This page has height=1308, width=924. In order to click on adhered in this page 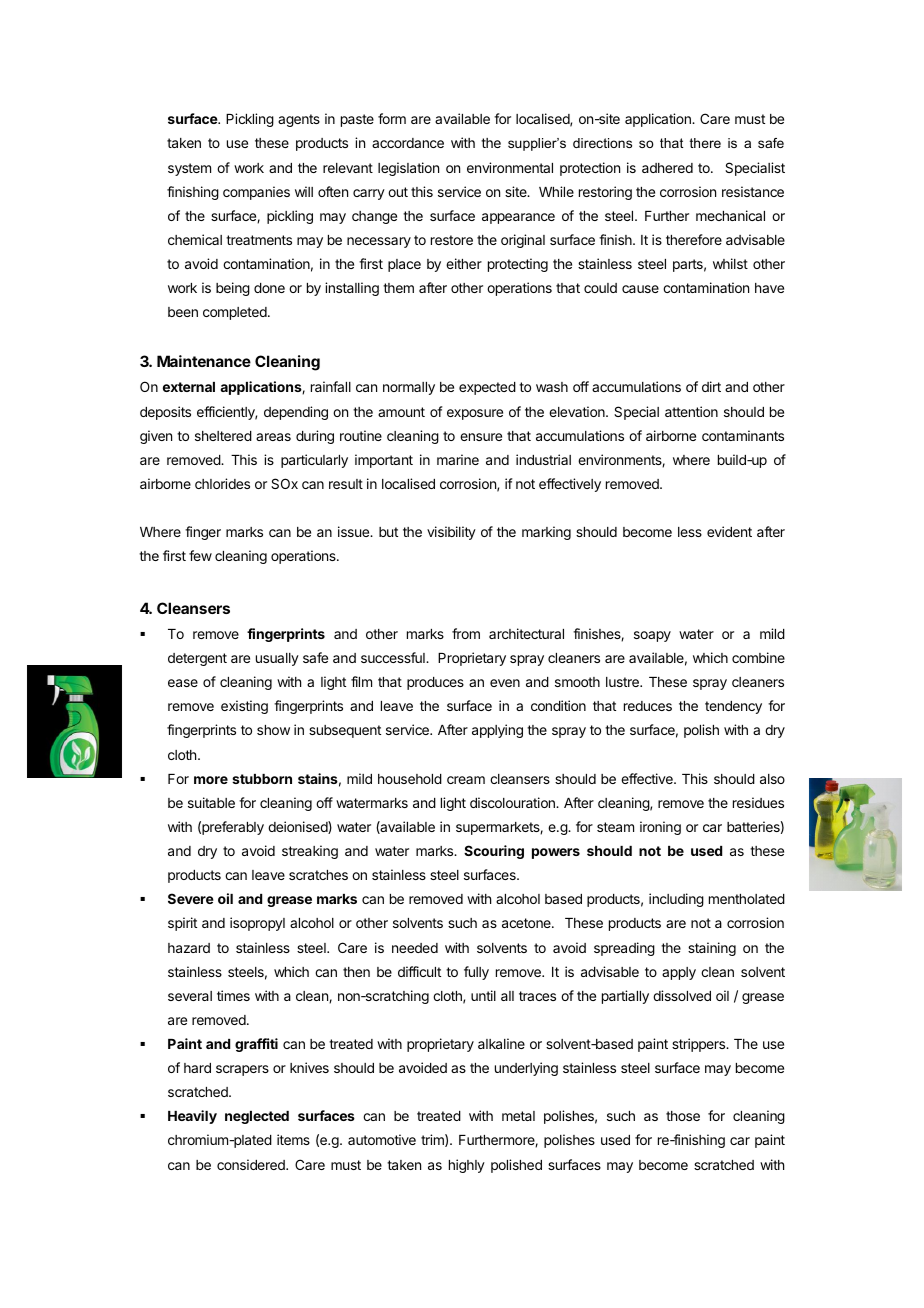, I will do `click(667, 168)`.
